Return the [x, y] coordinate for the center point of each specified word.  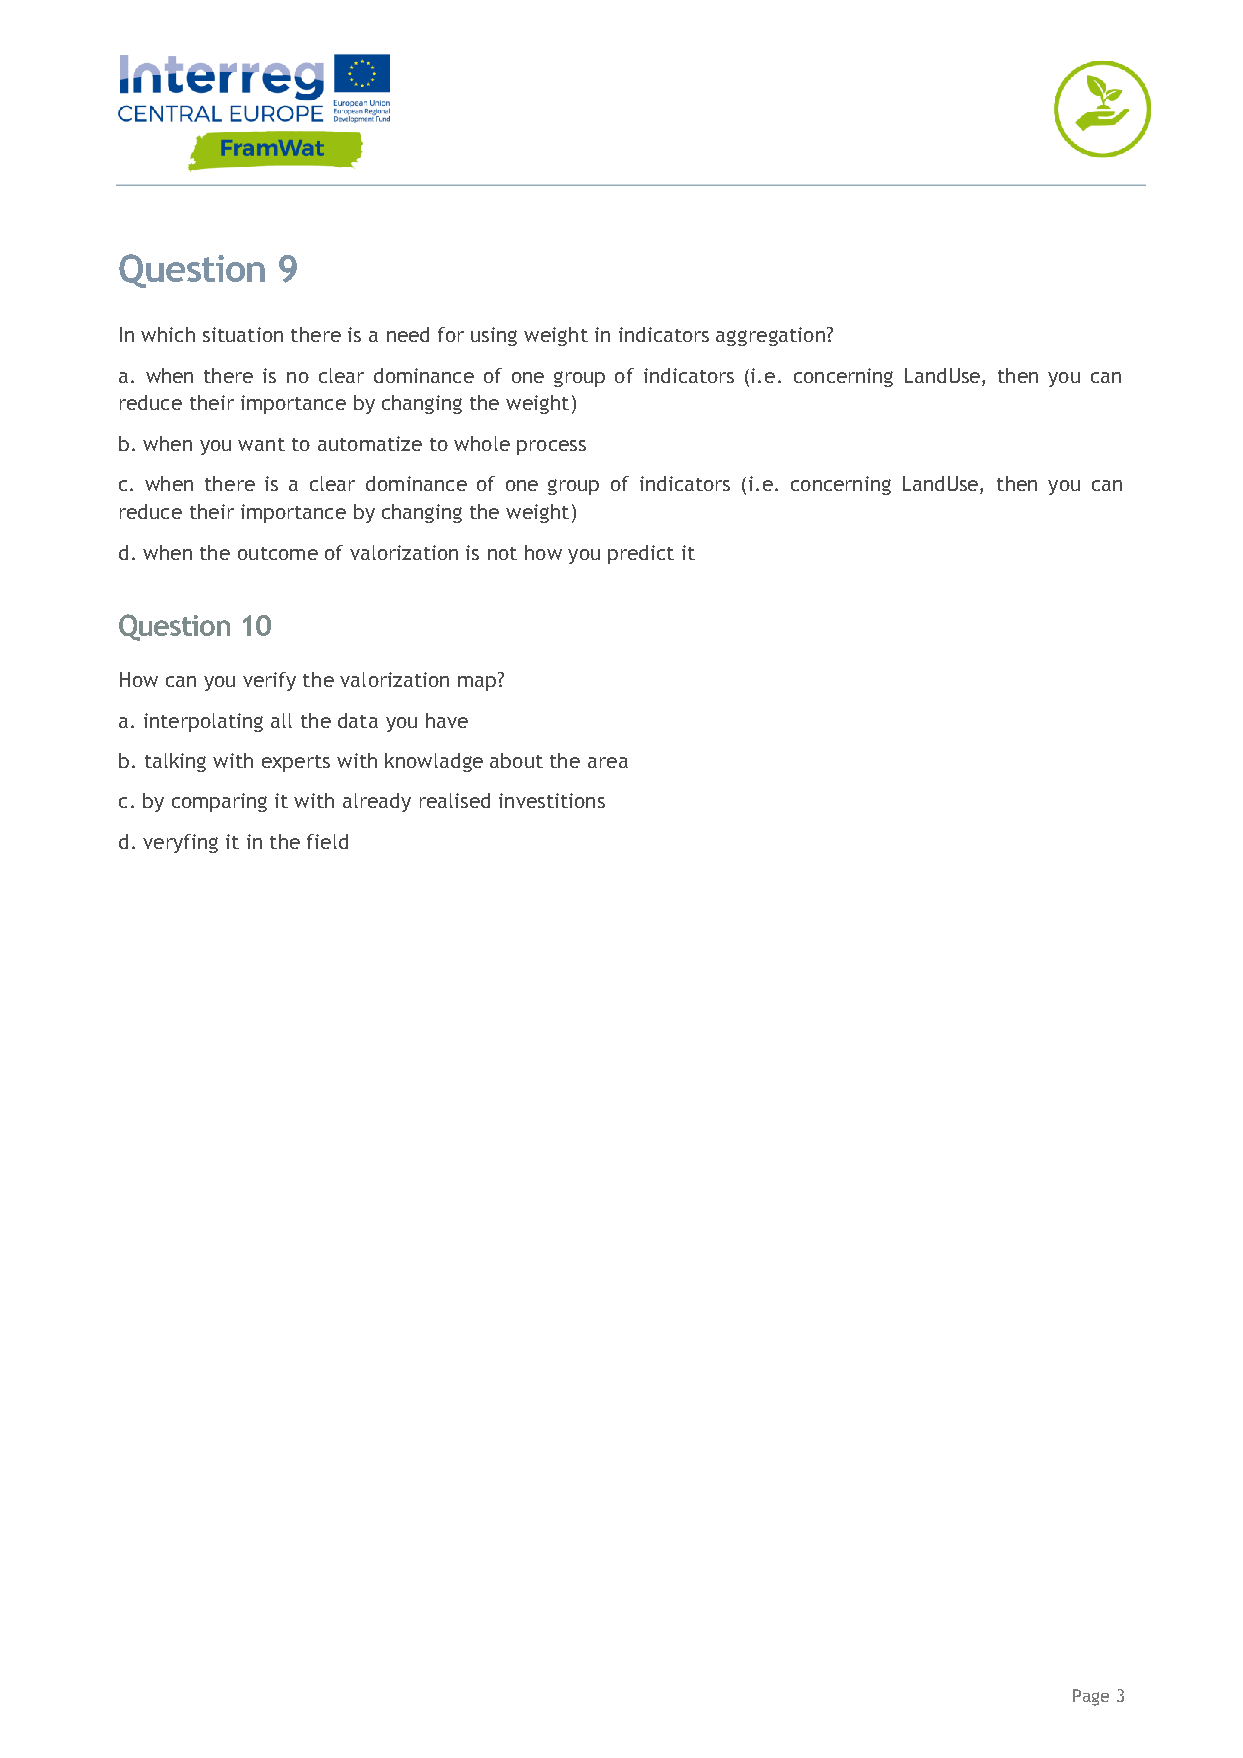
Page [1091, 1697]
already [377, 802]
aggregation [770, 336]
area [608, 762]
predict [641, 554]
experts [296, 763]
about [516, 760]
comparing [219, 802]
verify [269, 681]
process [551, 447]
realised [455, 800]
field [327, 841]
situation [243, 334]
